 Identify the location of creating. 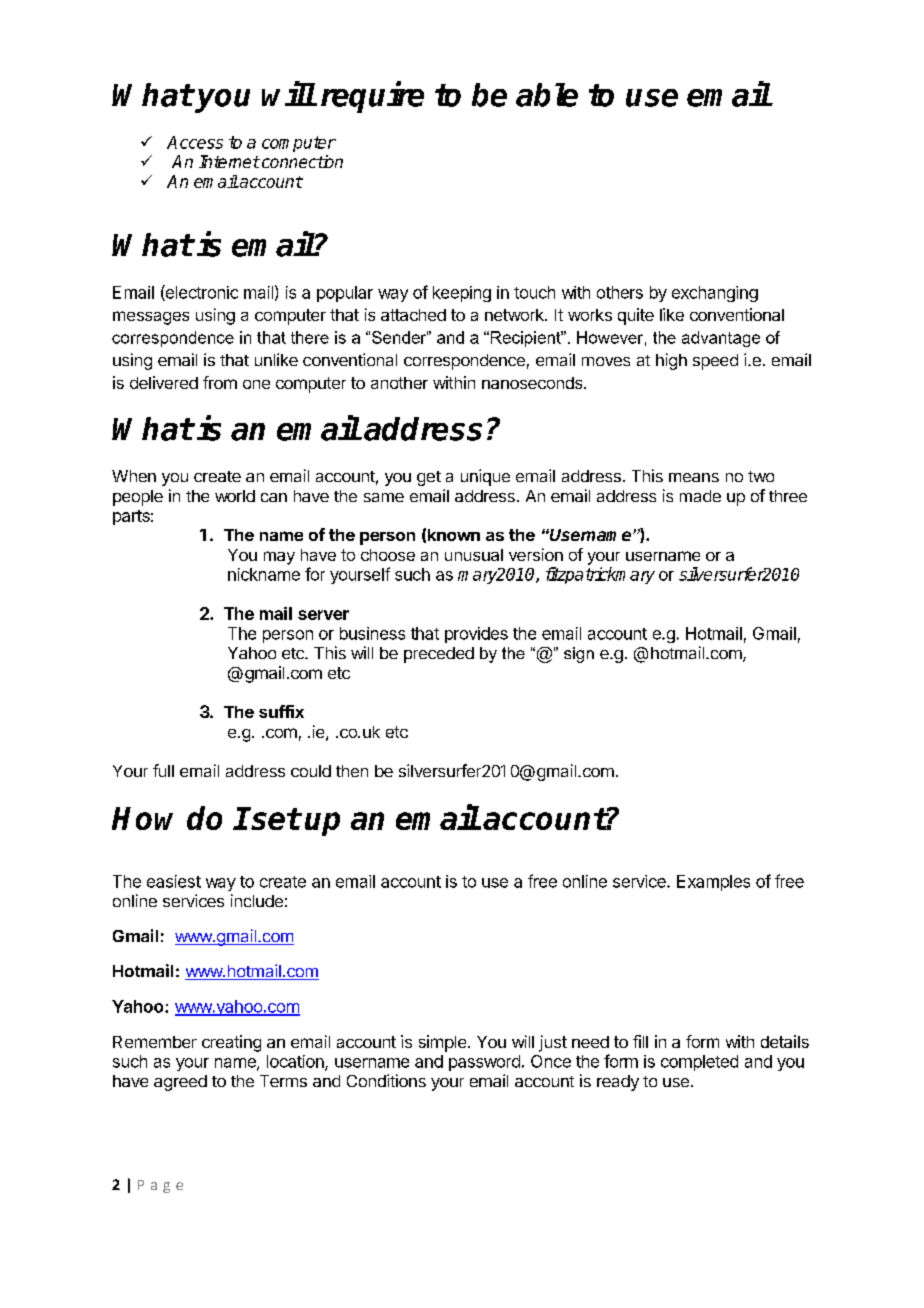
(231, 1043).
